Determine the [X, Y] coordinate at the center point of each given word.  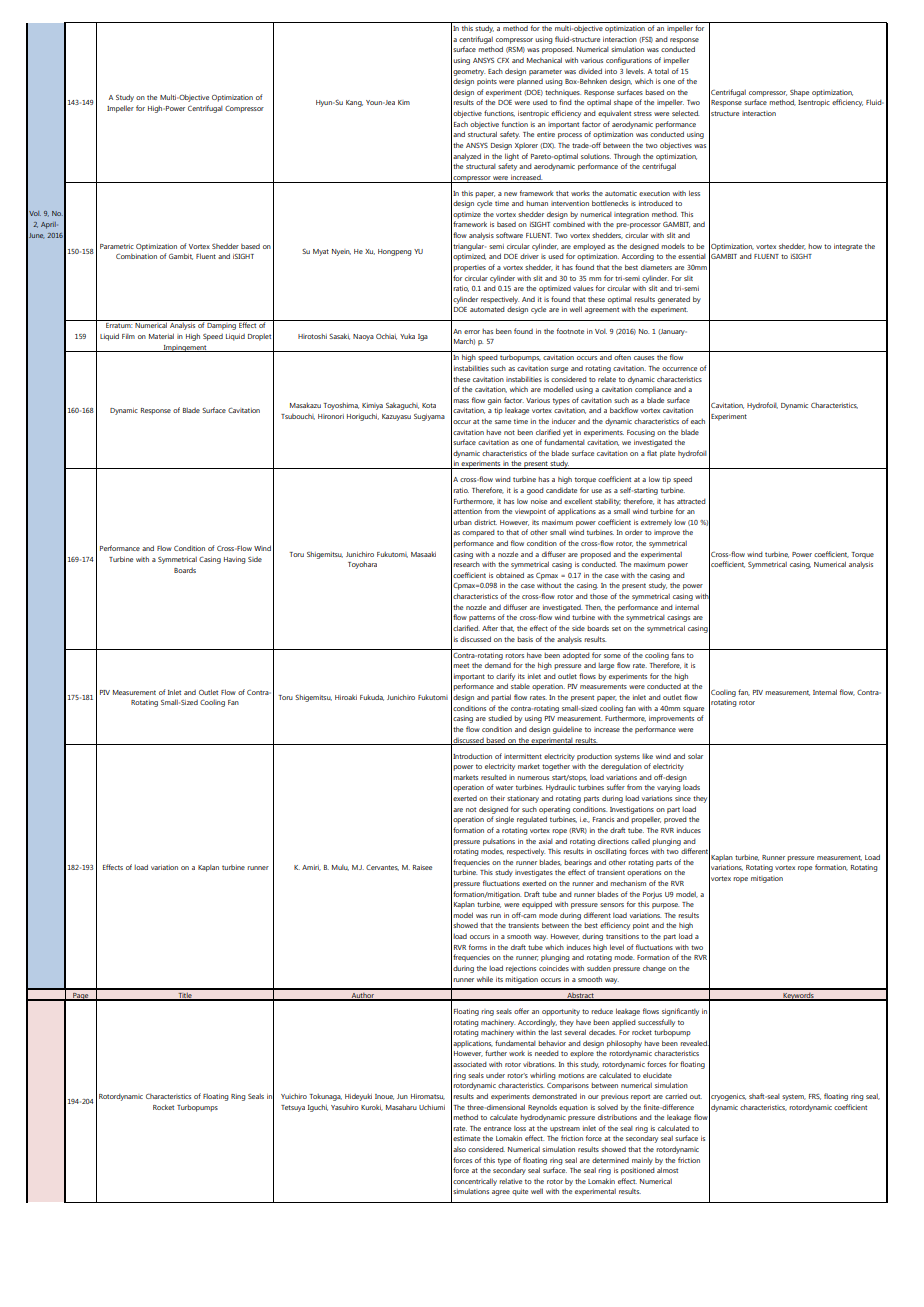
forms [478, 947]
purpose [665, 906]
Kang [354, 103]
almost [667, 1170]
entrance [497, 1128]
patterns [482, 618]
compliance [653, 390]
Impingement [185, 348]
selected [685, 113]
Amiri [311, 868]
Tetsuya [293, 1108]
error [472, 332]
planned [530, 82]
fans [677, 655]
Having [235, 560]
